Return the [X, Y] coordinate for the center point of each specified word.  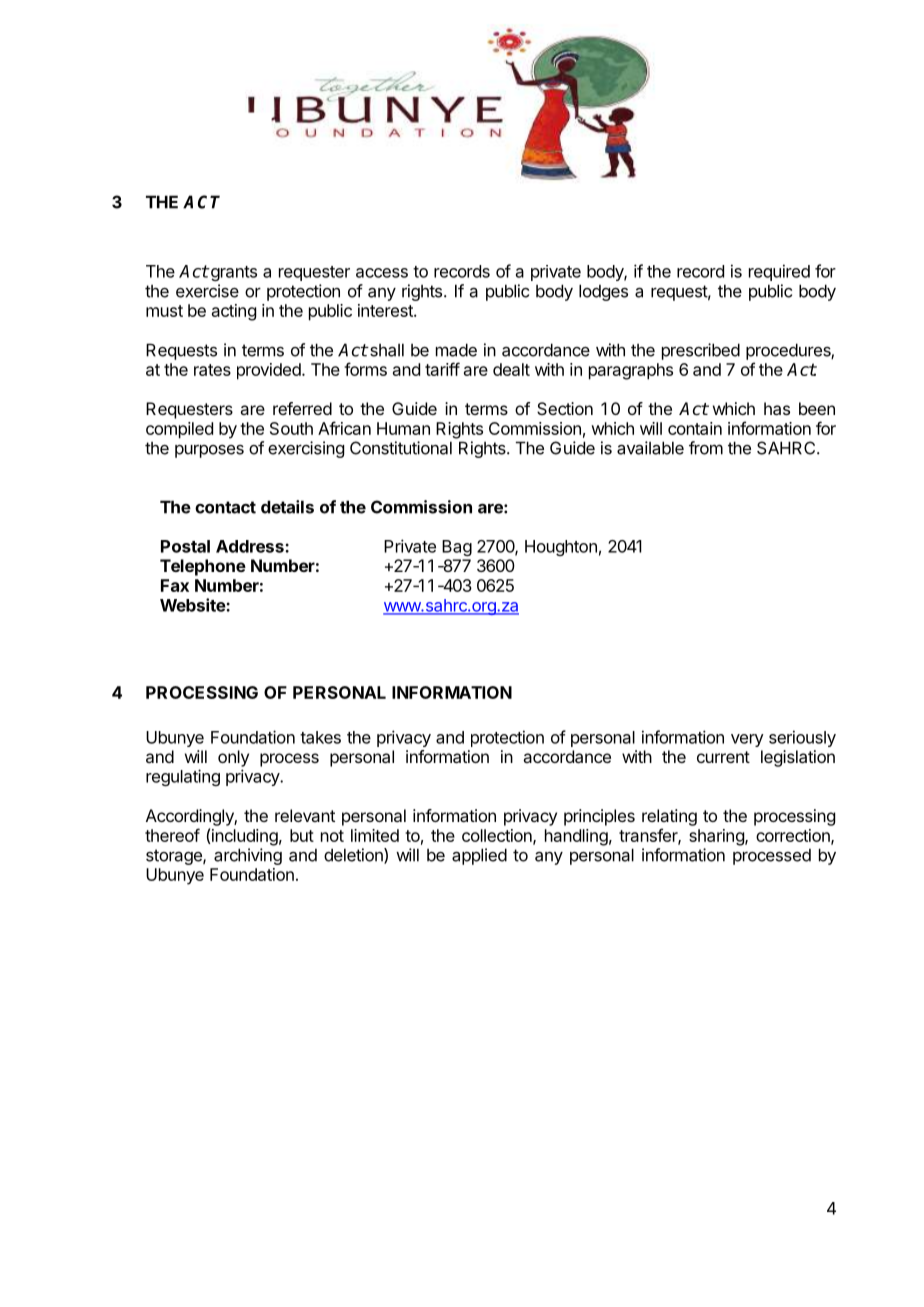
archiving [248, 856]
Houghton [561, 548]
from [706, 448]
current [723, 757]
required [779, 272]
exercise [207, 291]
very [747, 740]
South [291, 428]
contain [695, 428]
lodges [603, 292]
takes [320, 737]
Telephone [203, 567]
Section [565, 408]
